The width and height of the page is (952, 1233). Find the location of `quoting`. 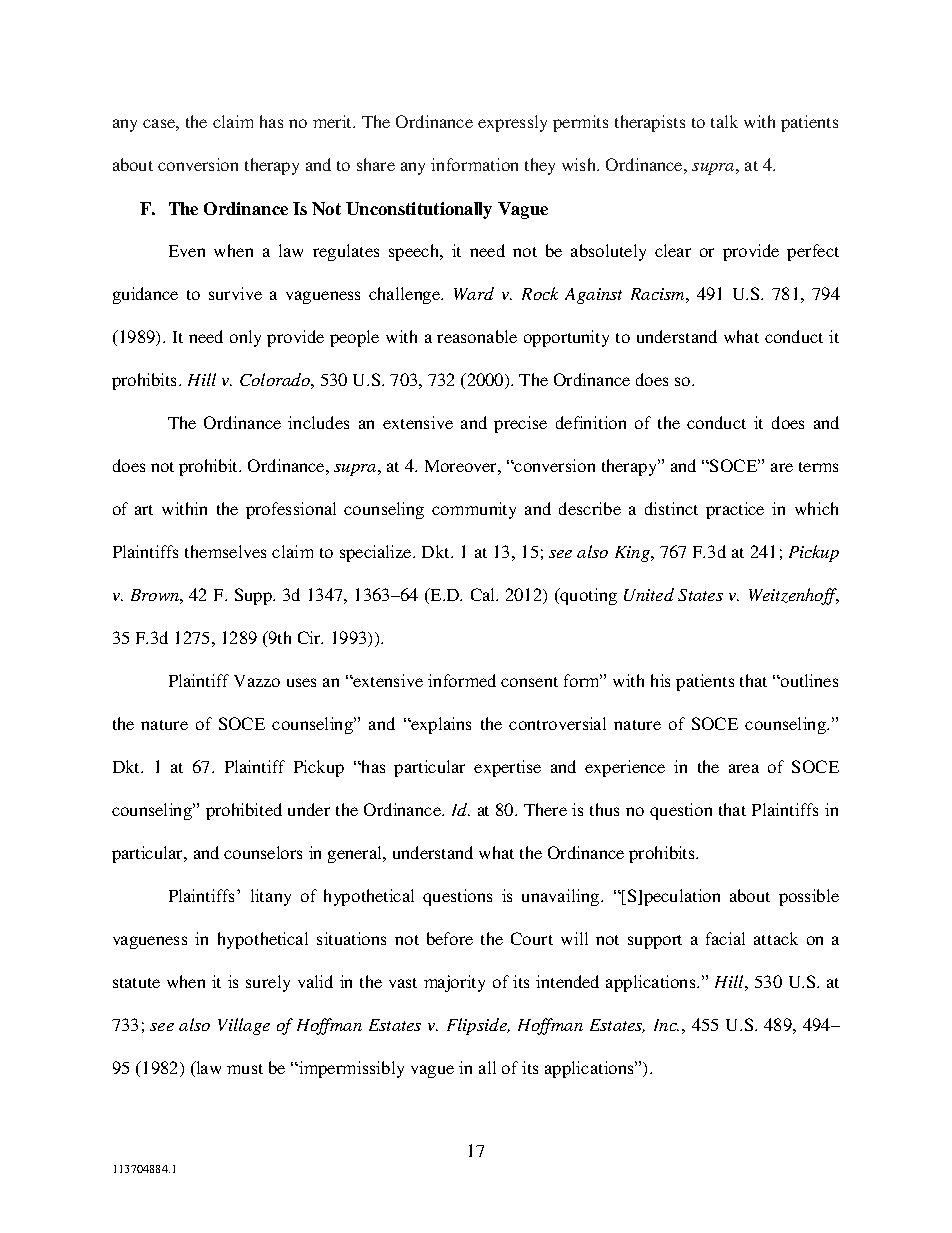

quoting is located at coordinates (587, 596).
